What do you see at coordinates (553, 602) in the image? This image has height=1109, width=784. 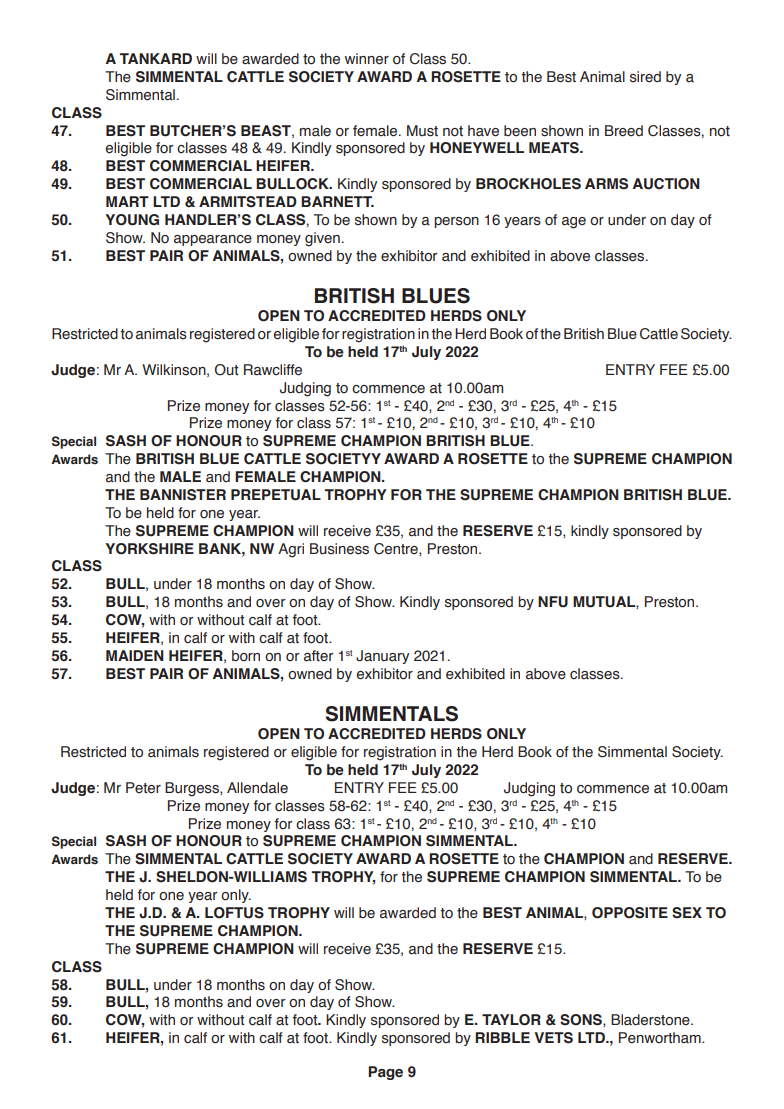 I see `NFU` at bounding box center [553, 602].
